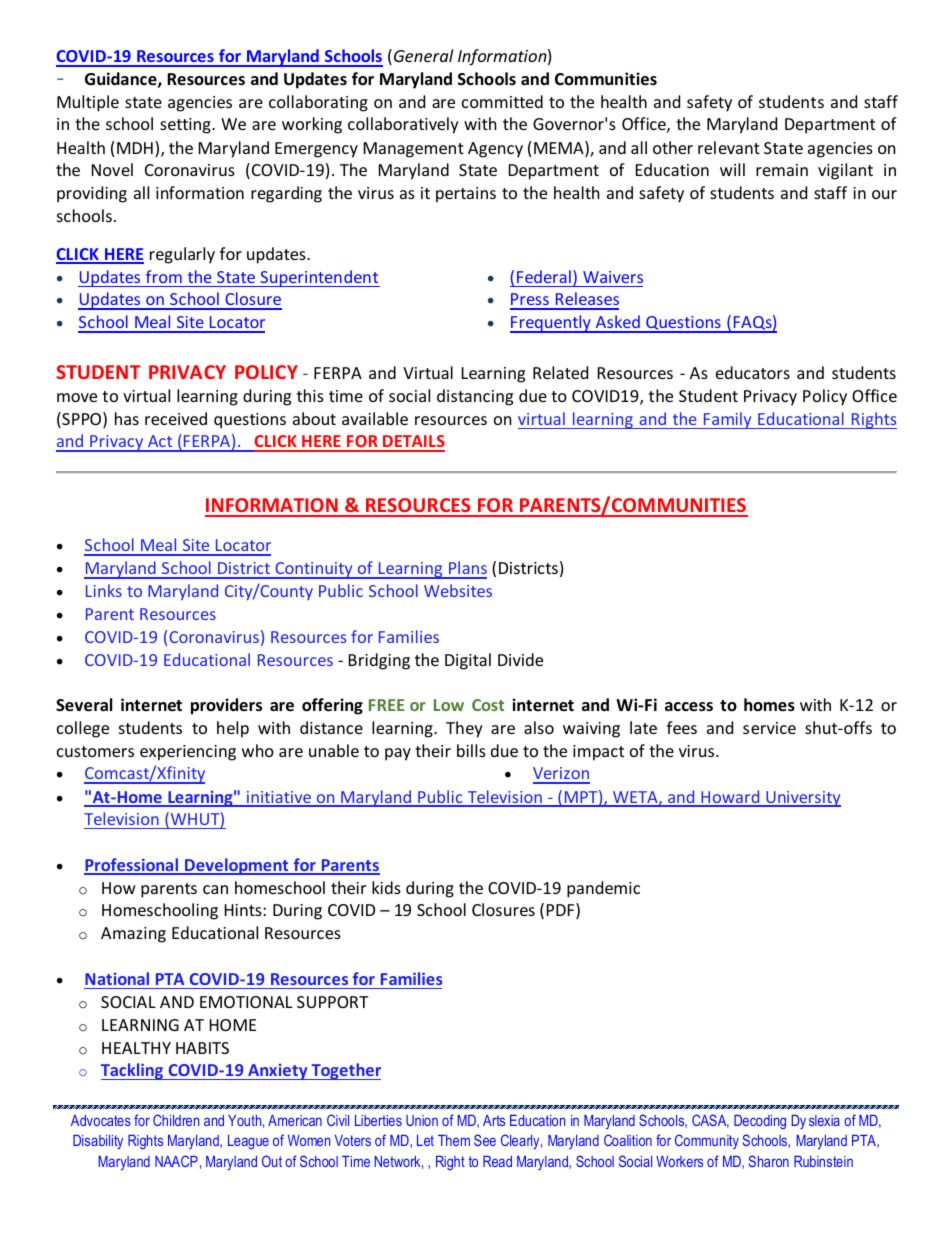 The width and height of the page is (952, 1233). Describe the element at coordinates (769, 728) in the page. I see `service` at that location.
